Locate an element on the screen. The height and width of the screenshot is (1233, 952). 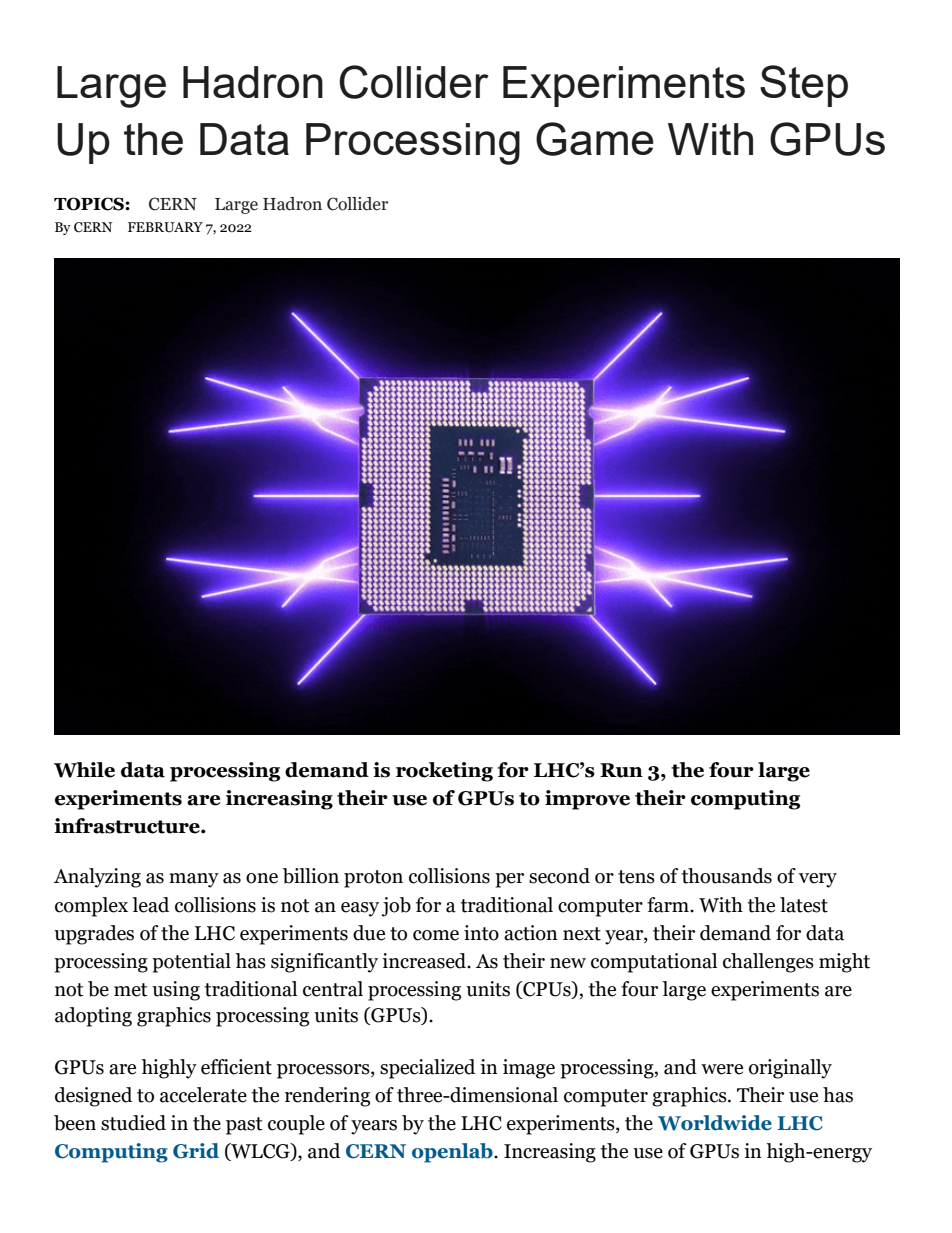
rocketing is located at coordinates (444, 772).
